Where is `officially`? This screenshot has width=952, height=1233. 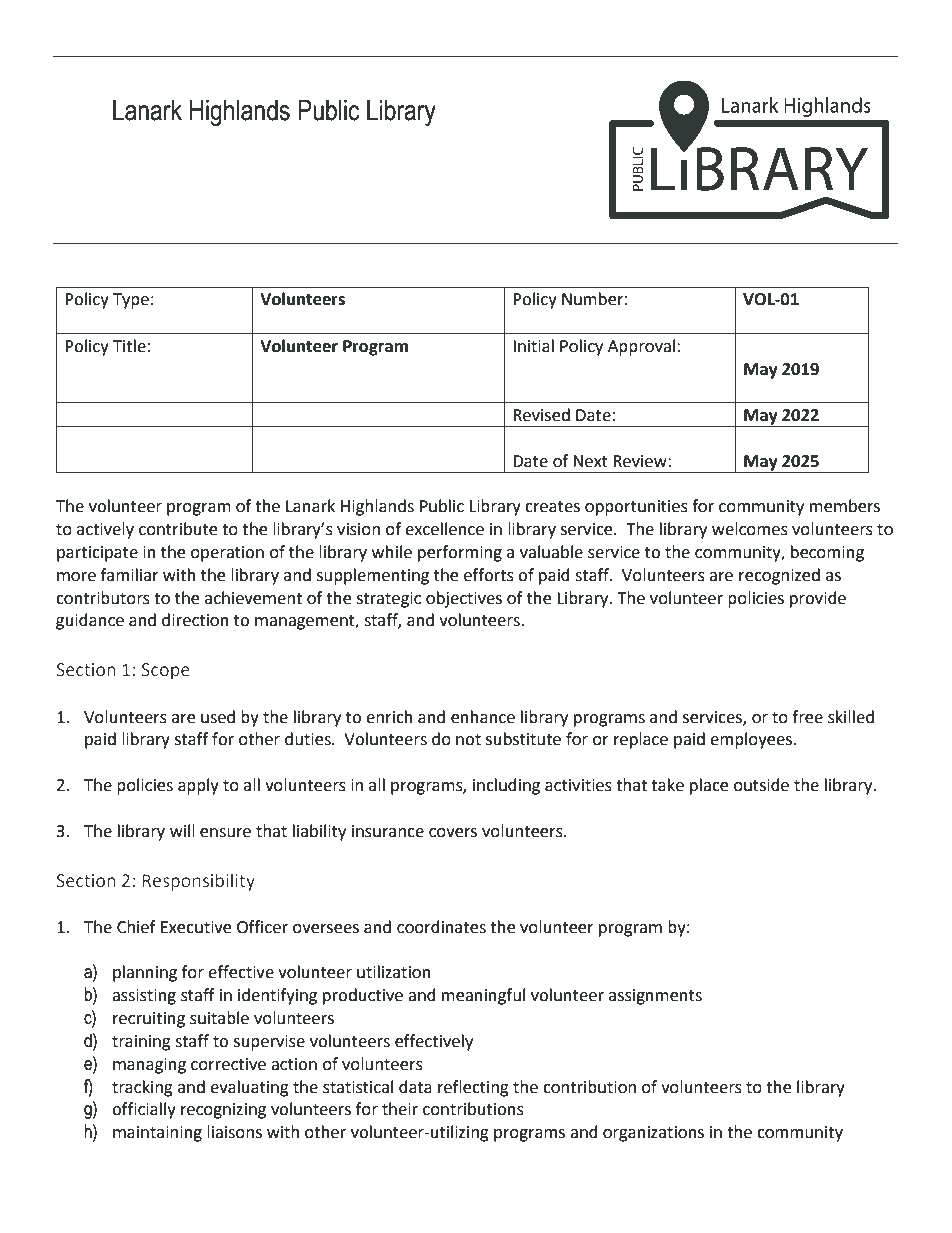
officially is located at coordinates (144, 1110).
